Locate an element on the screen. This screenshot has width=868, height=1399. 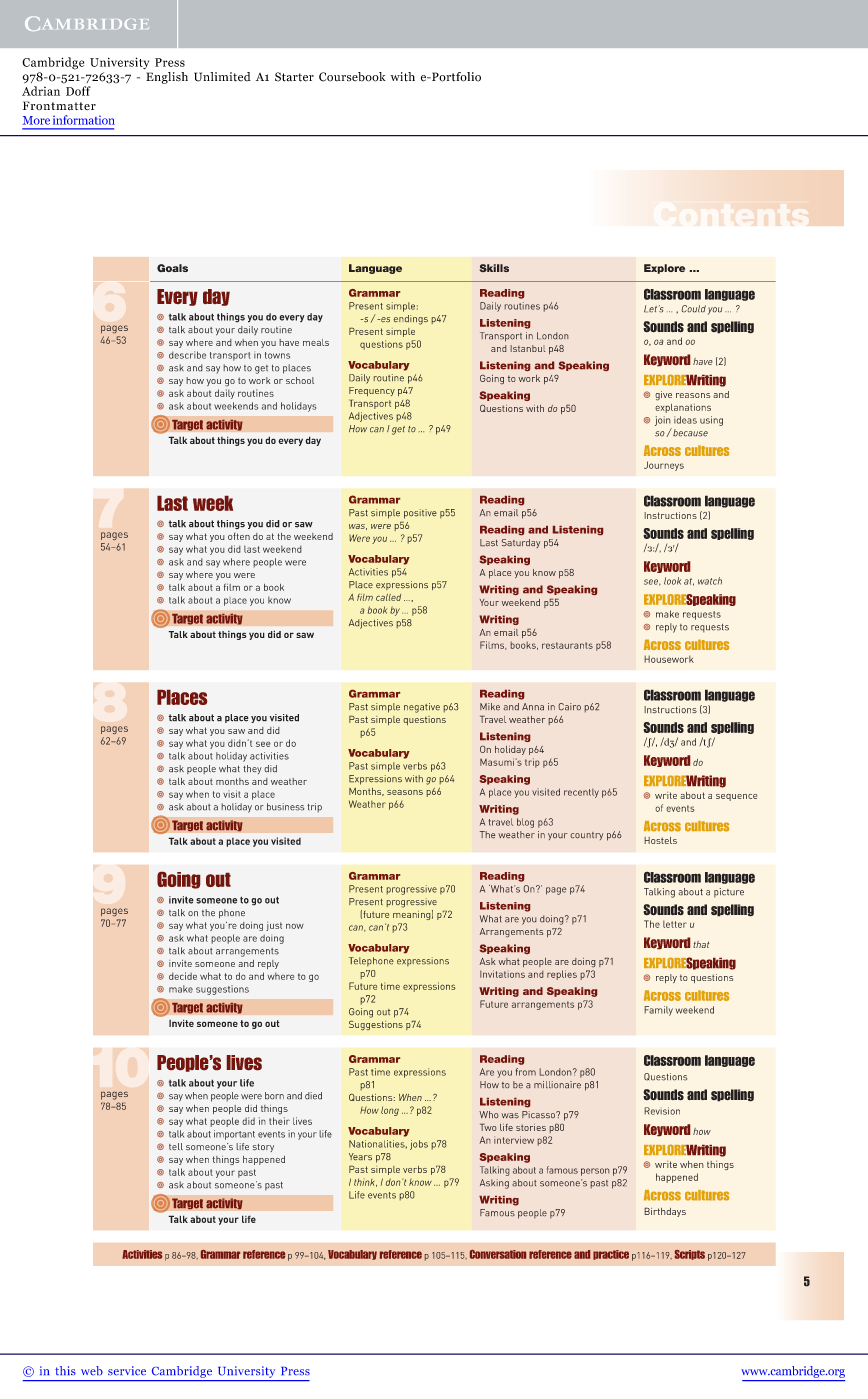
they is located at coordinates (252, 769).
